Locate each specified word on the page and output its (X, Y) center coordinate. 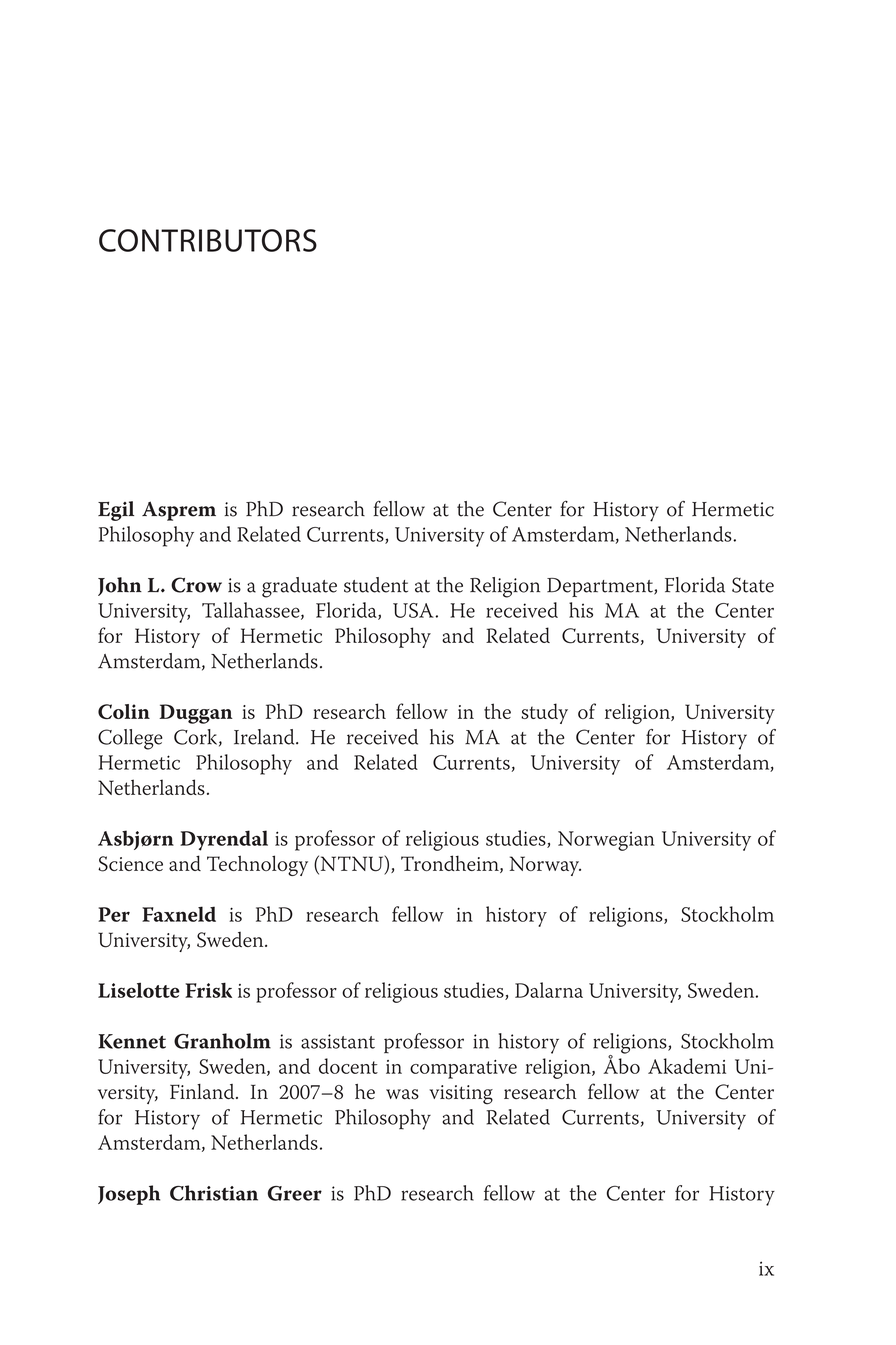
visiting (461, 1095)
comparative (463, 1069)
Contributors (208, 240)
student (376, 585)
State (753, 585)
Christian (214, 1193)
